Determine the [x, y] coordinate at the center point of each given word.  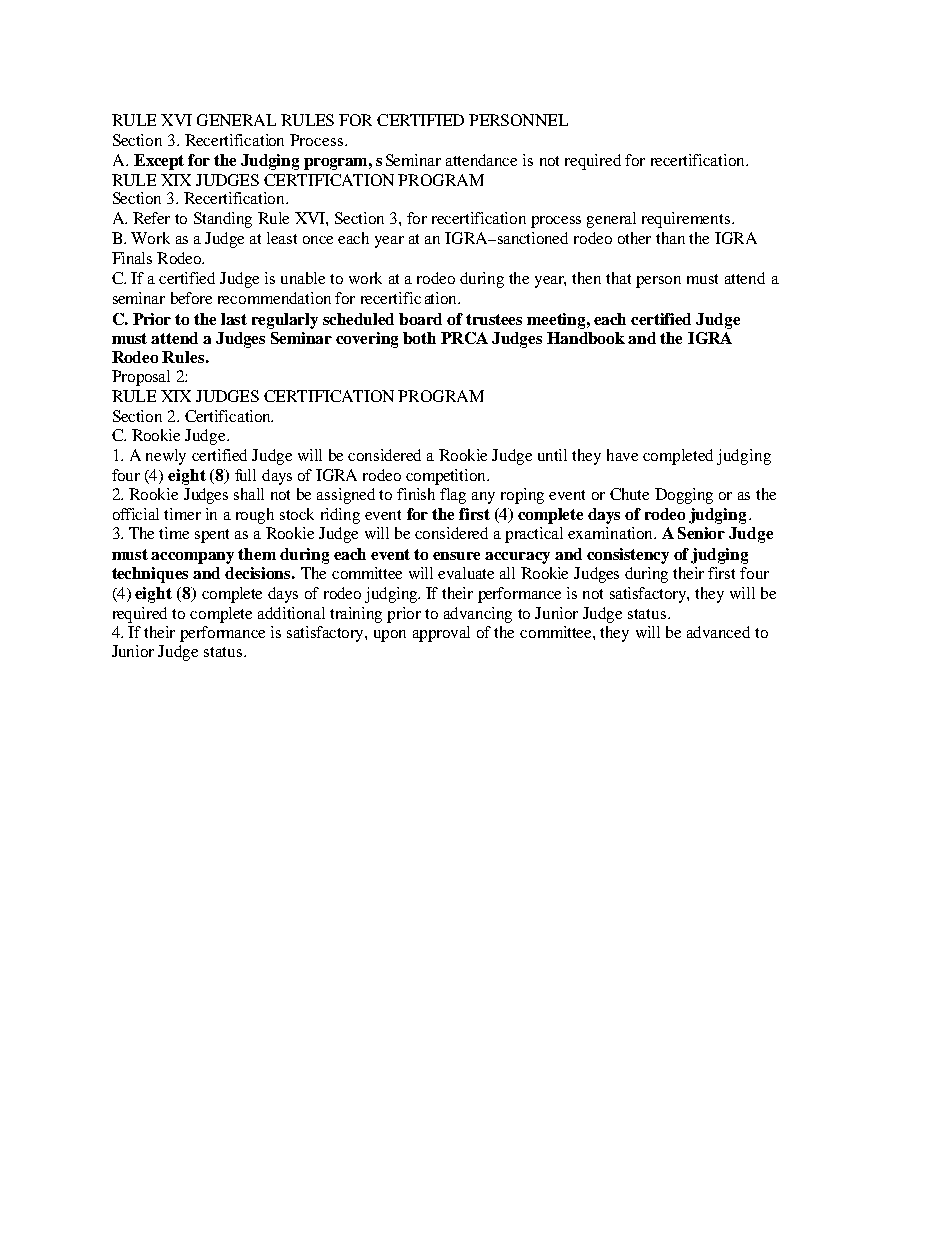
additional [291, 613]
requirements [686, 220]
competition [447, 477]
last [234, 319]
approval [441, 634]
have [622, 455]
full [245, 475]
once [318, 240]
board [420, 319]
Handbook [586, 338]
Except [159, 162]
